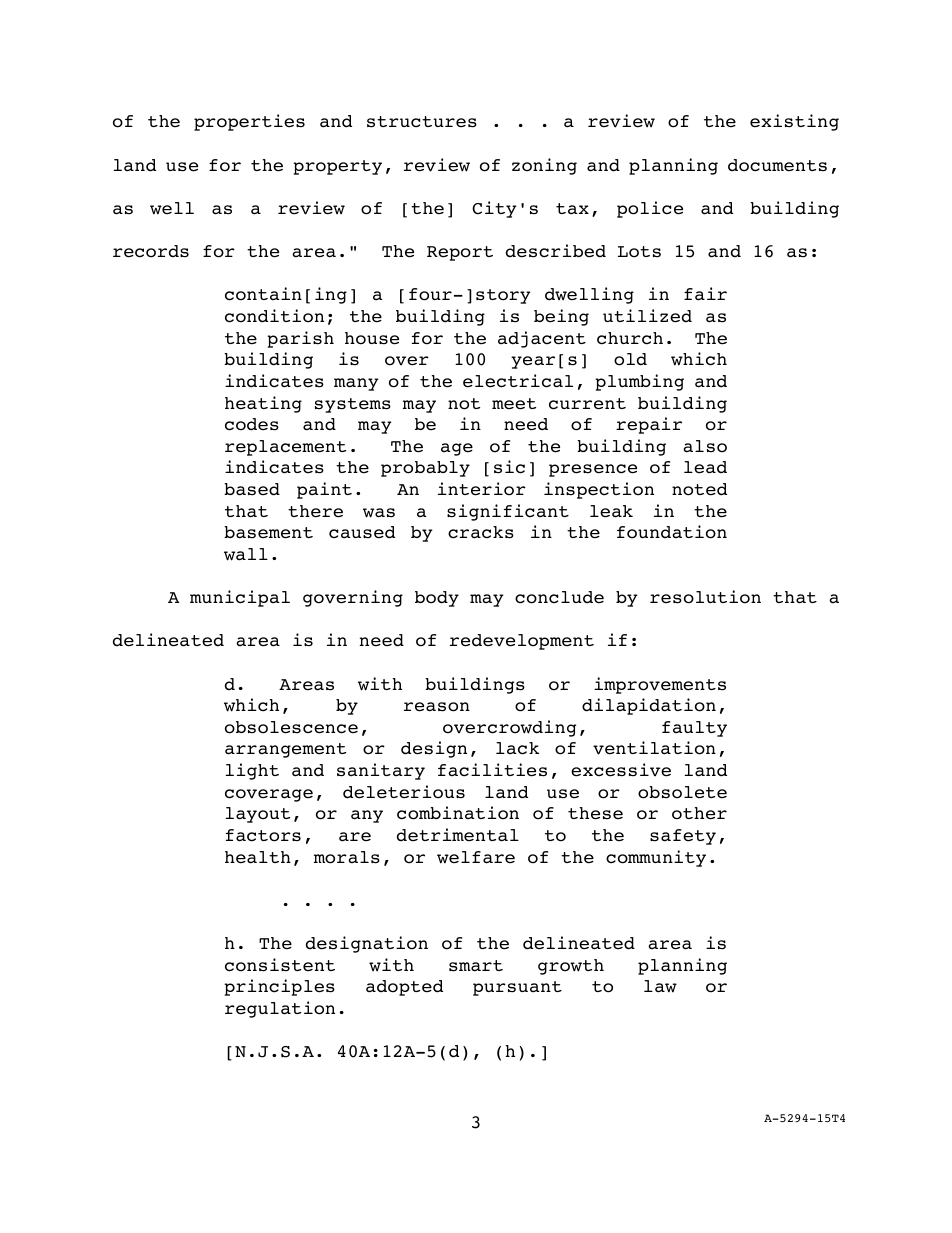 Image resolution: width=952 pixels, height=1233 pixels. I want to click on municipal, so click(240, 598).
